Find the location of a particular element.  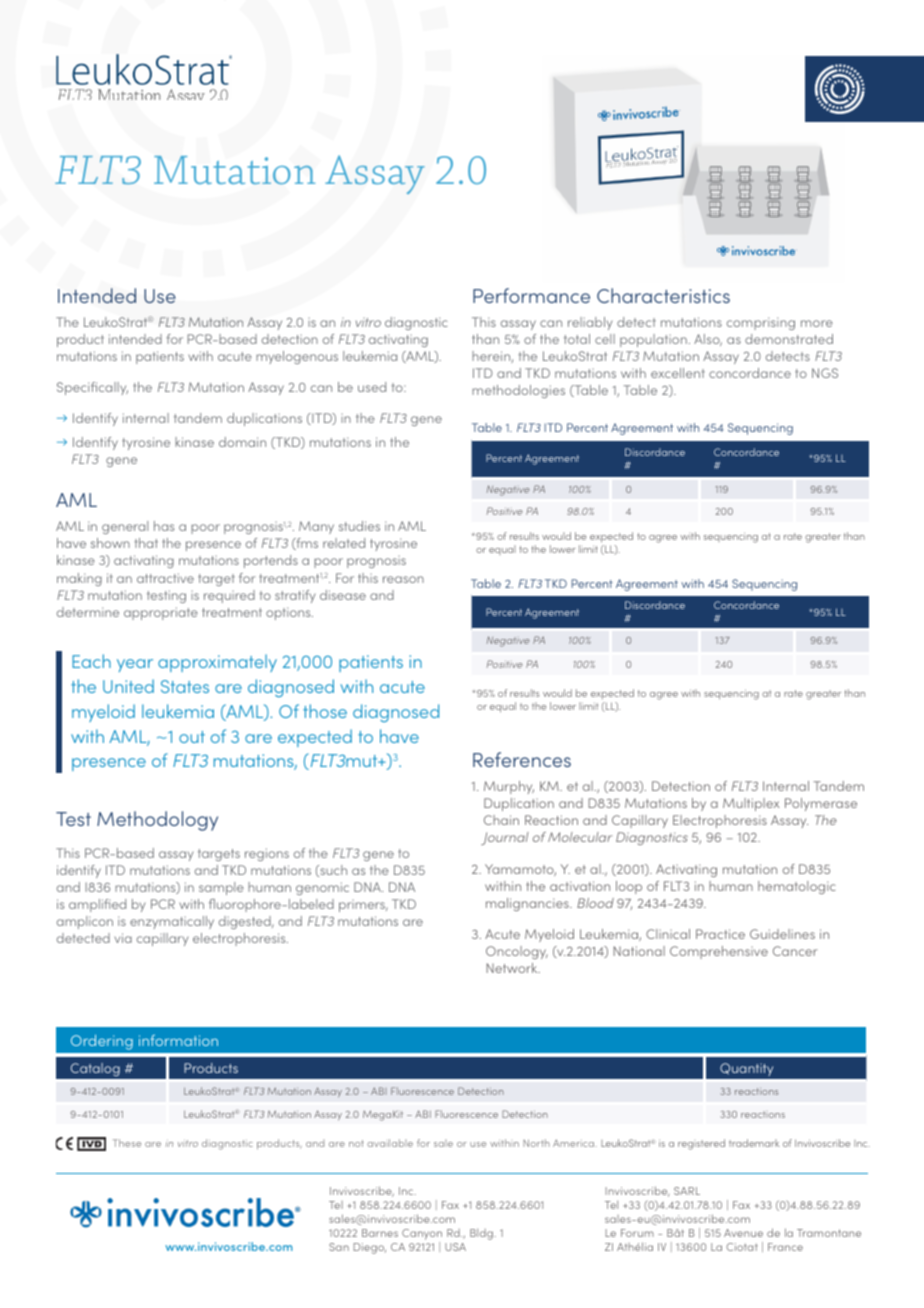

These is located at coordinates (127, 1143).
